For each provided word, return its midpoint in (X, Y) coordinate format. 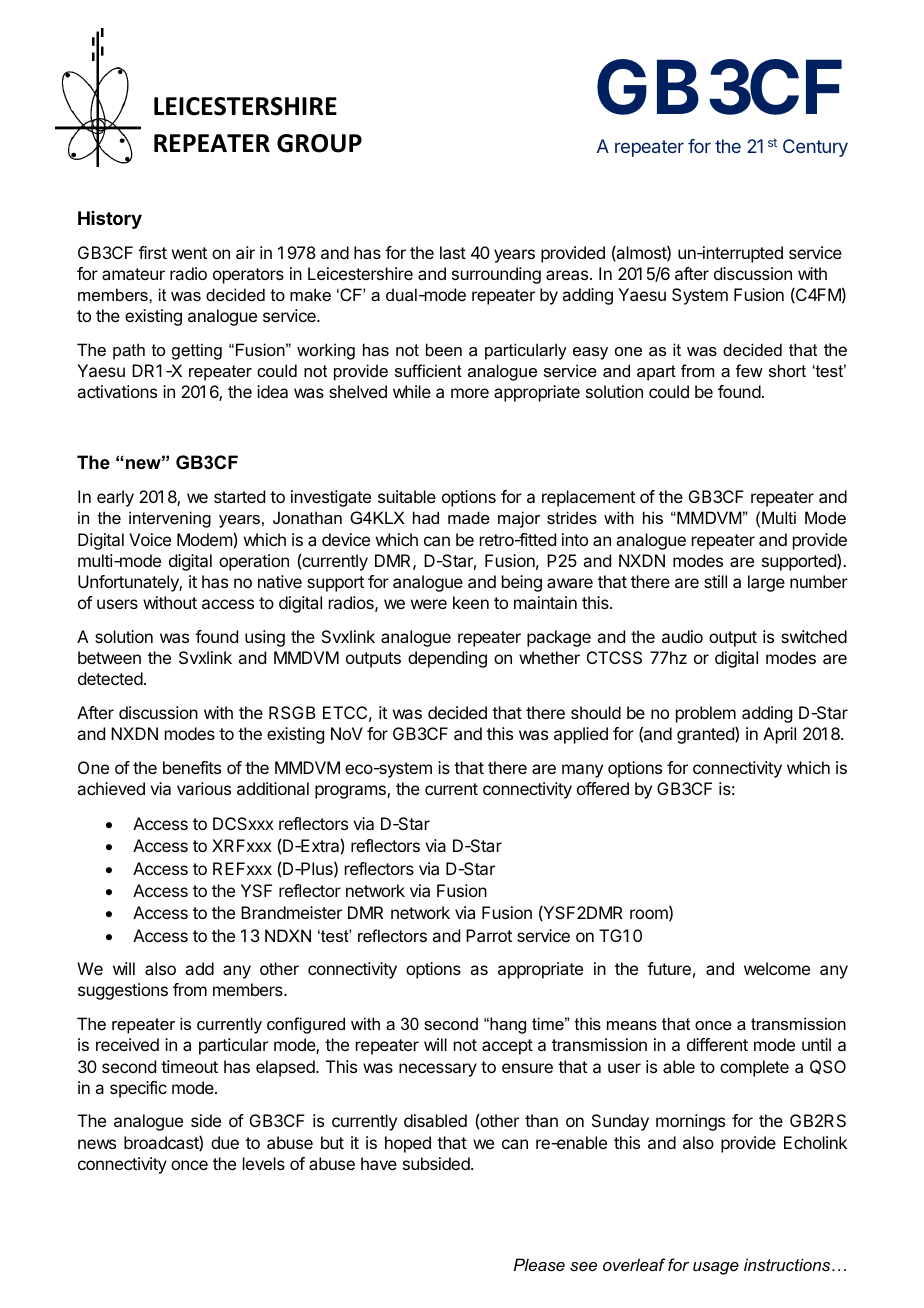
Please (539, 1264)
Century (815, 148)
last (453, 252)
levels (264, 1163)
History (110, 220)
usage (716, 1268)
